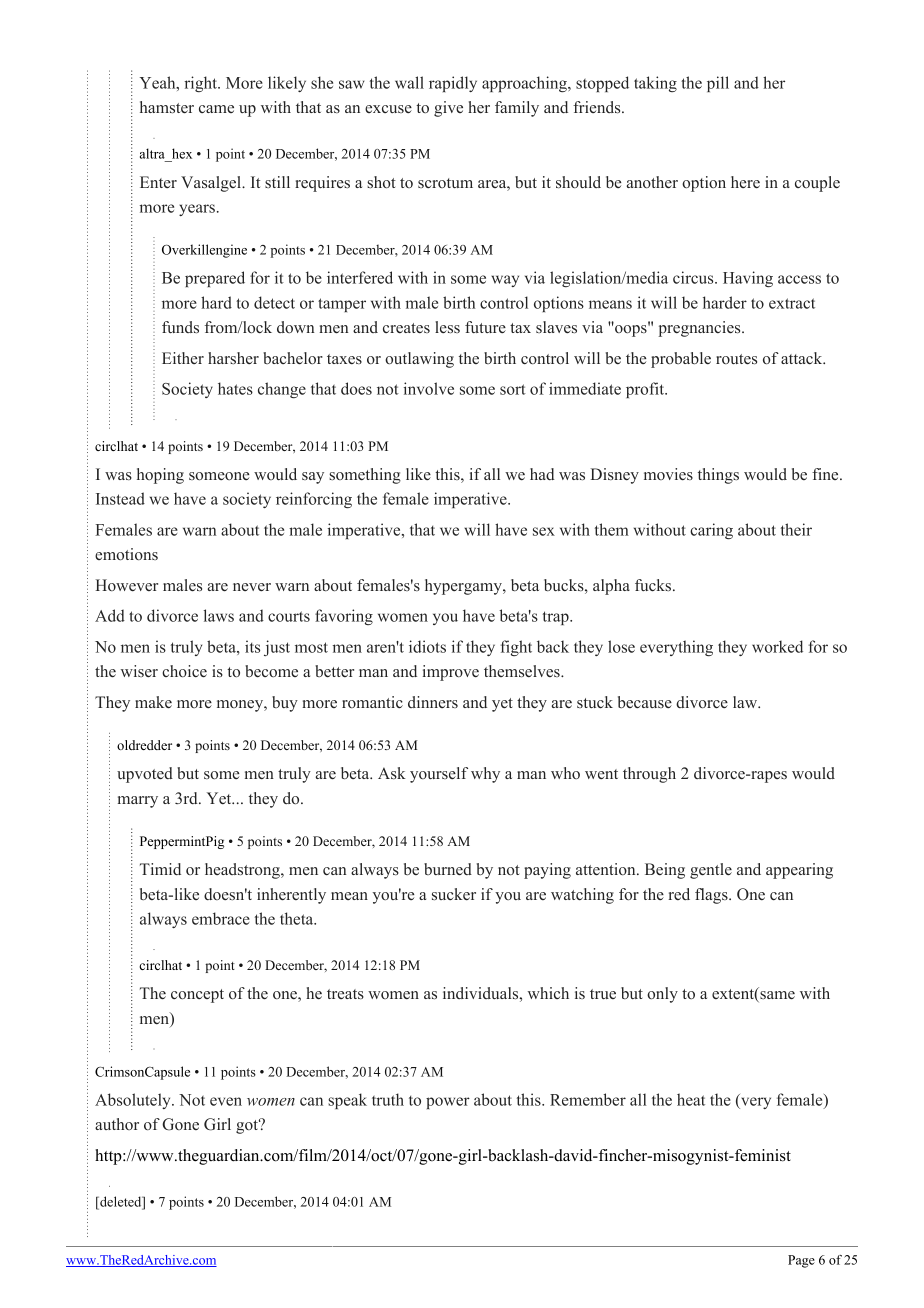  What do you see at coordinates (448, 109) in the document?
I see `give` at bounding box center [448, 109].
